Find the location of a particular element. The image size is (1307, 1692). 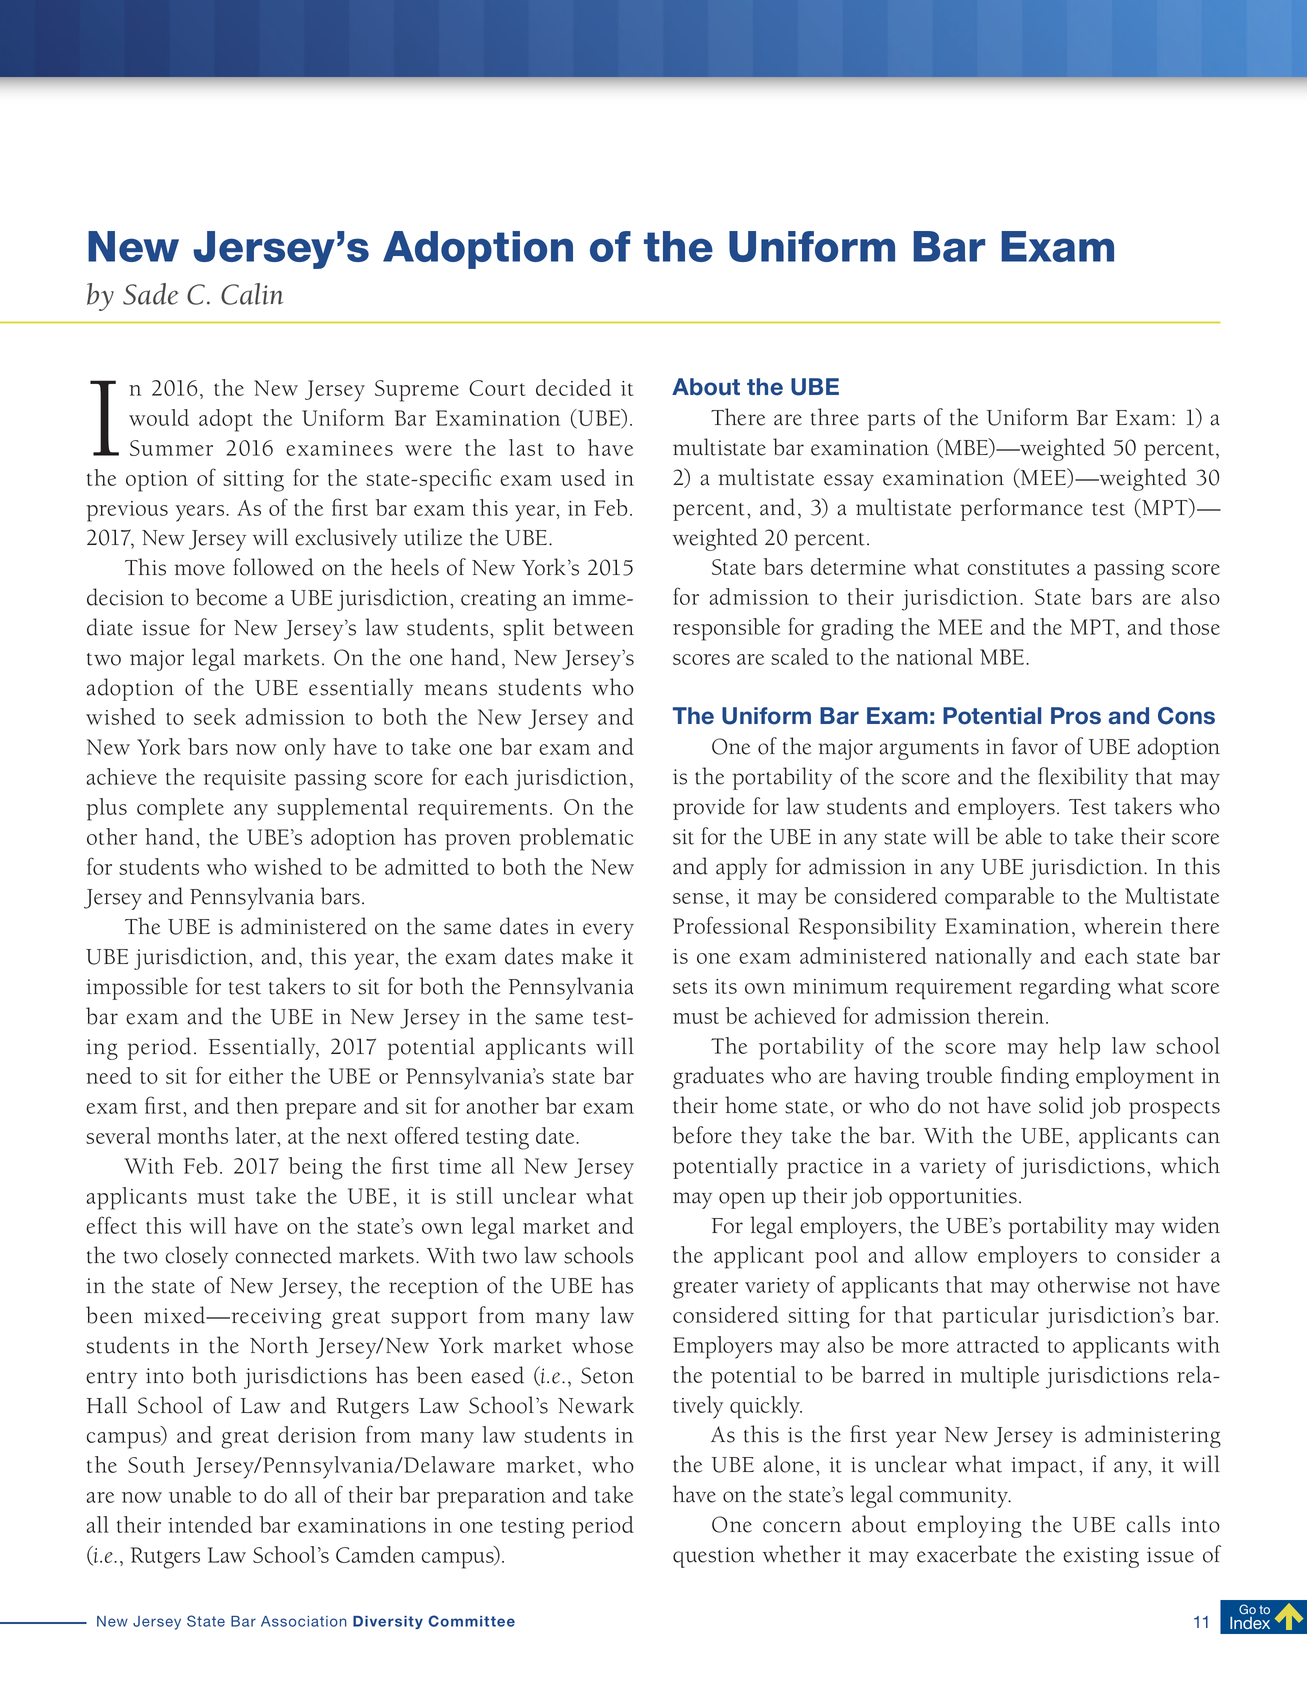

question is located at coordinates (714, 1557).
